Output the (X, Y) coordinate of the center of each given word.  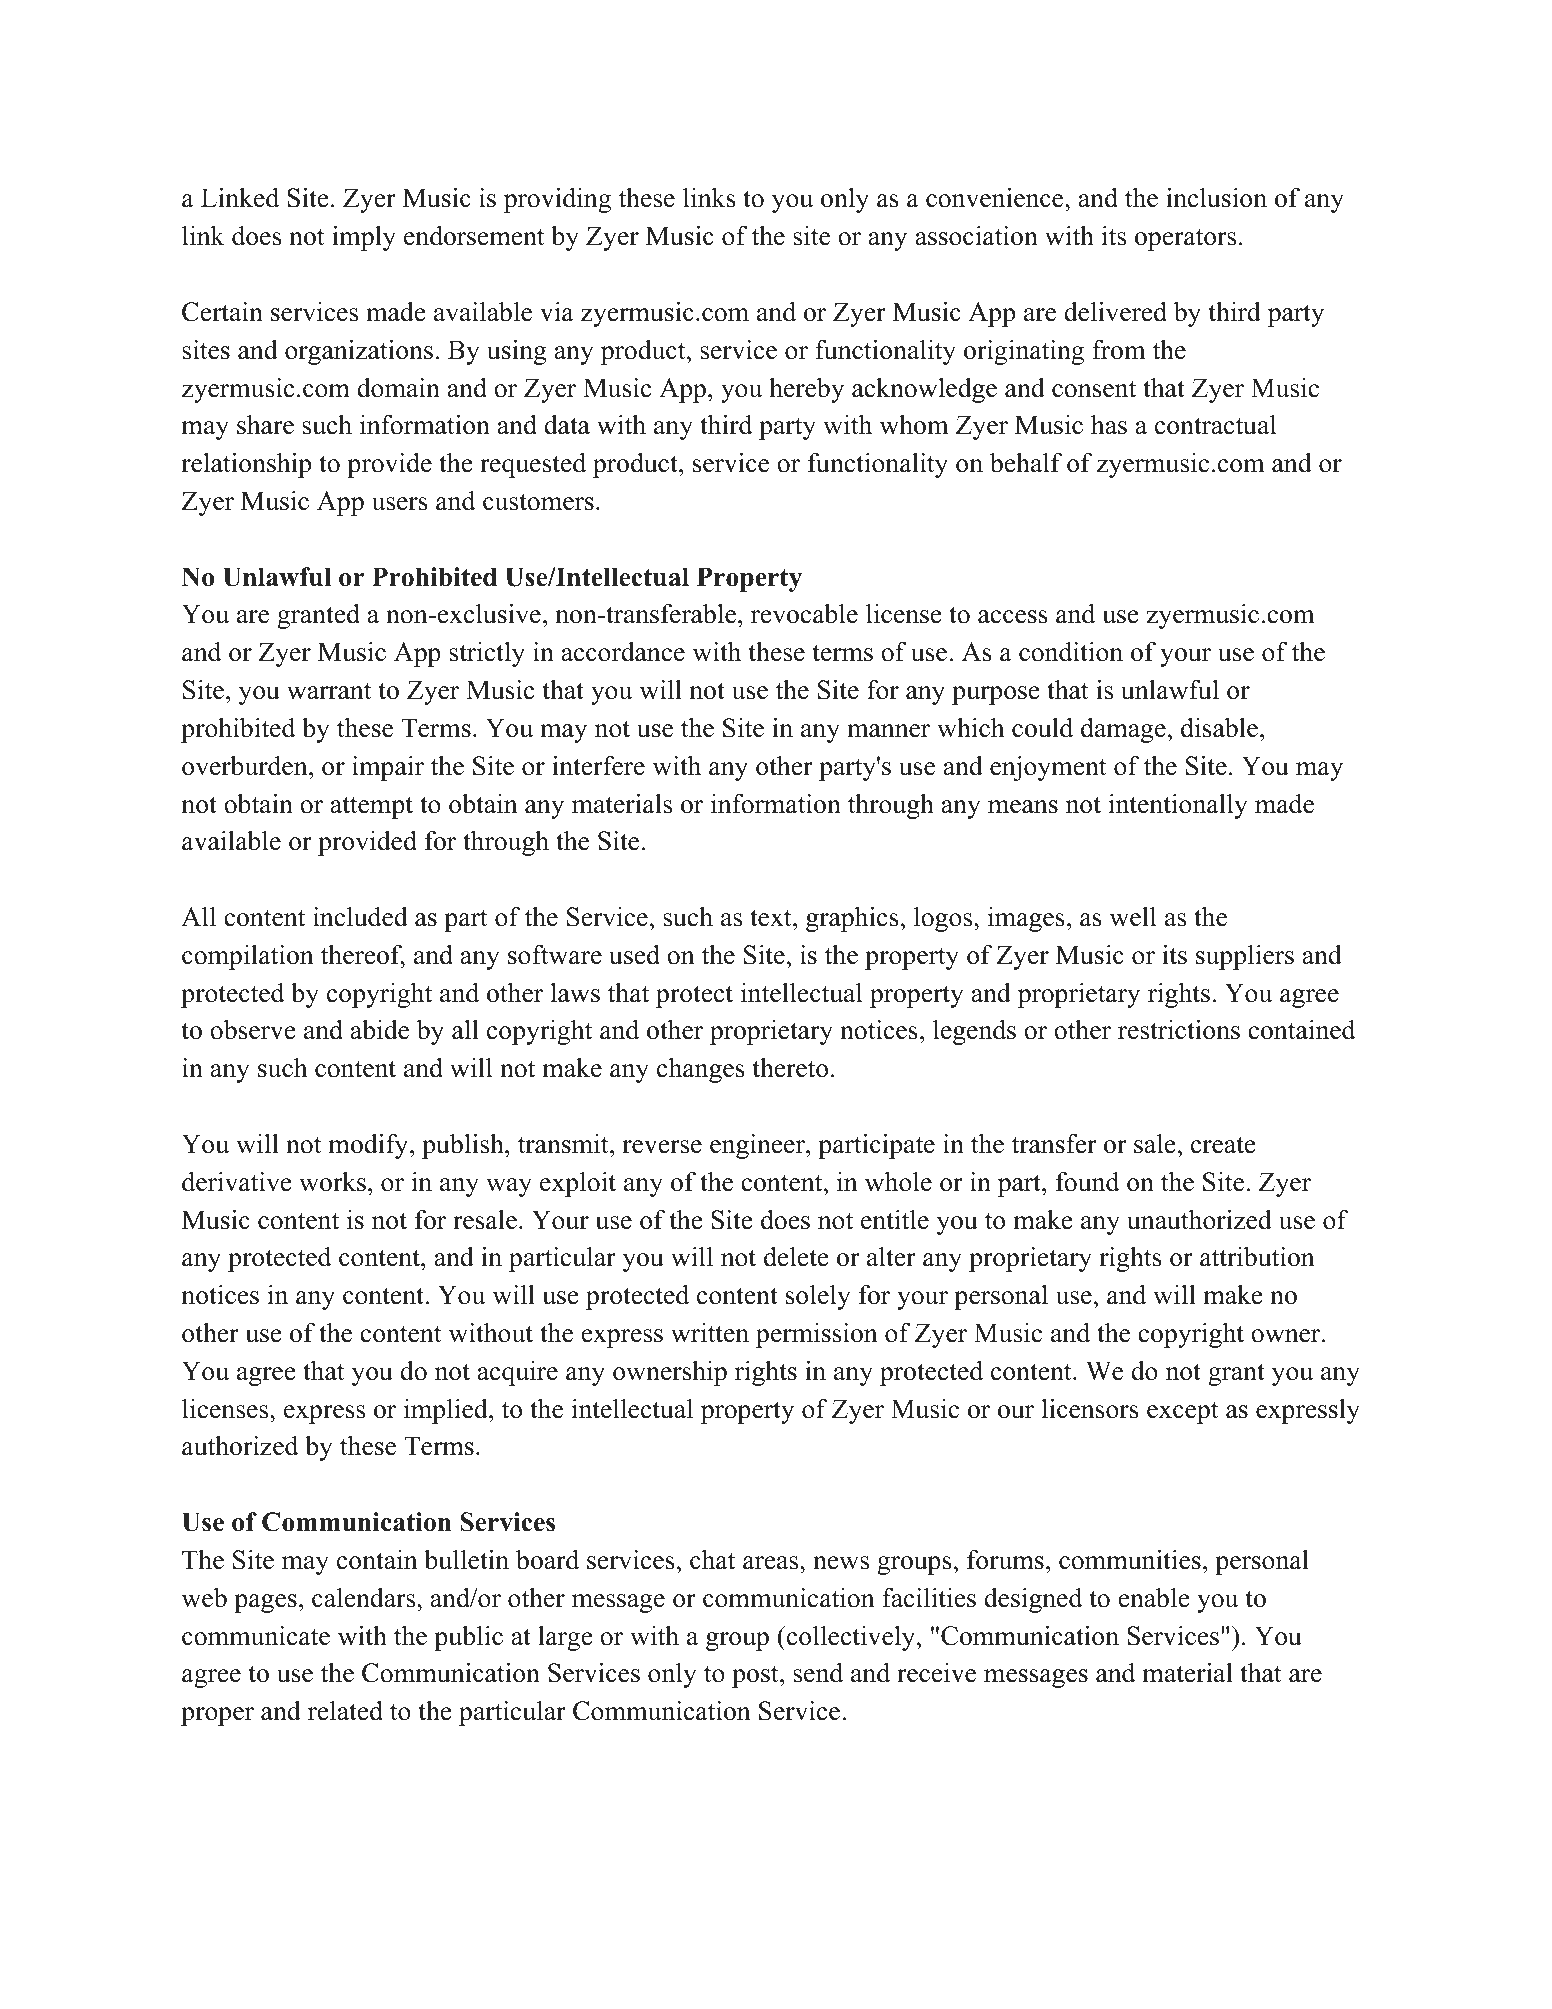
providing (557, 200)
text (772, 918)
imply (364, 238)
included (360, 916)
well (1132, 917)
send (818, 1672)
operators (1185, 239)
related (345, 1710)
